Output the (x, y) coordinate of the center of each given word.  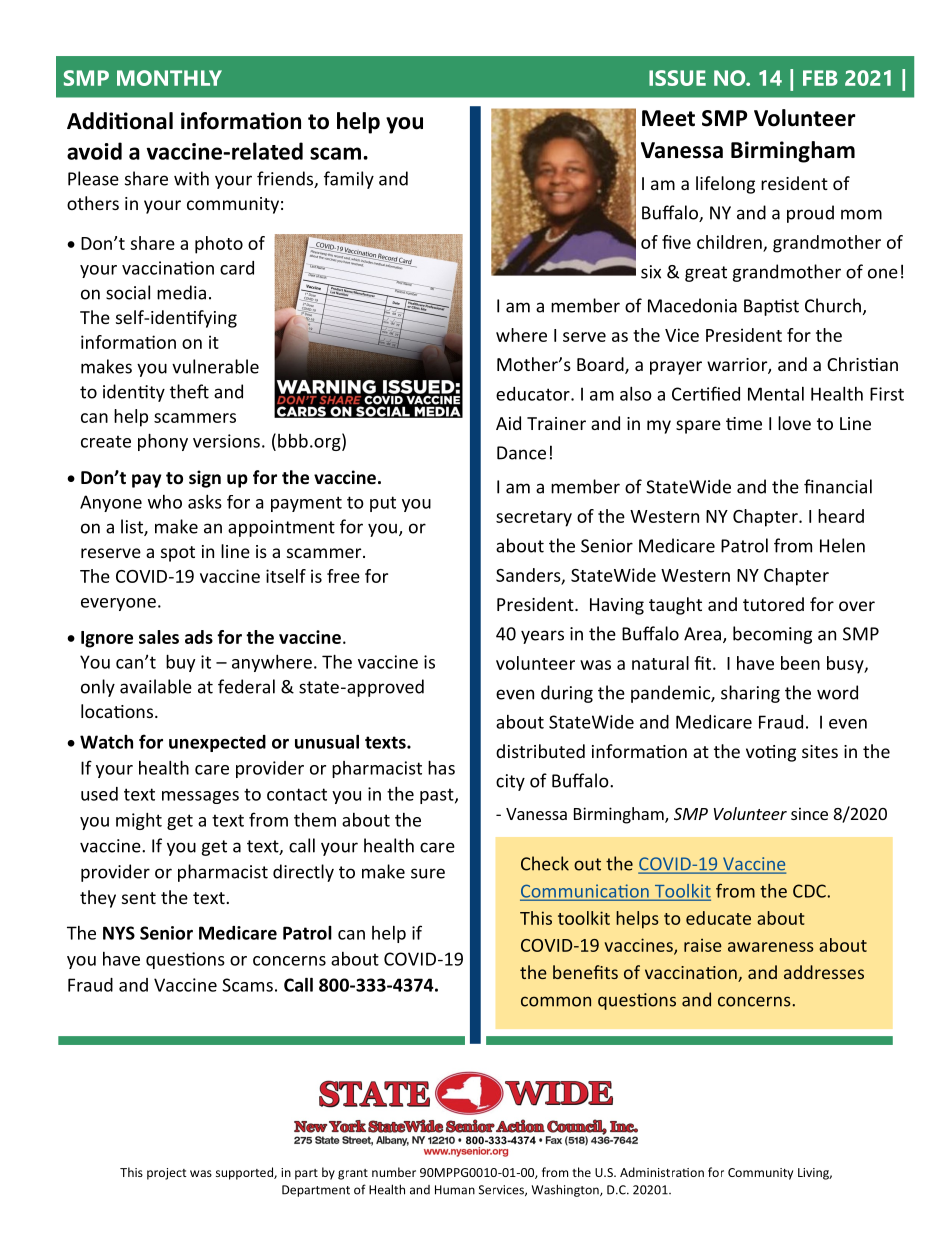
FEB (820, 78)
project (167, 1174)
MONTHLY (169, 78)
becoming (772, 635)
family (349, 180)
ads (199, 637)
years (542, 637)
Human (455, 1190)
